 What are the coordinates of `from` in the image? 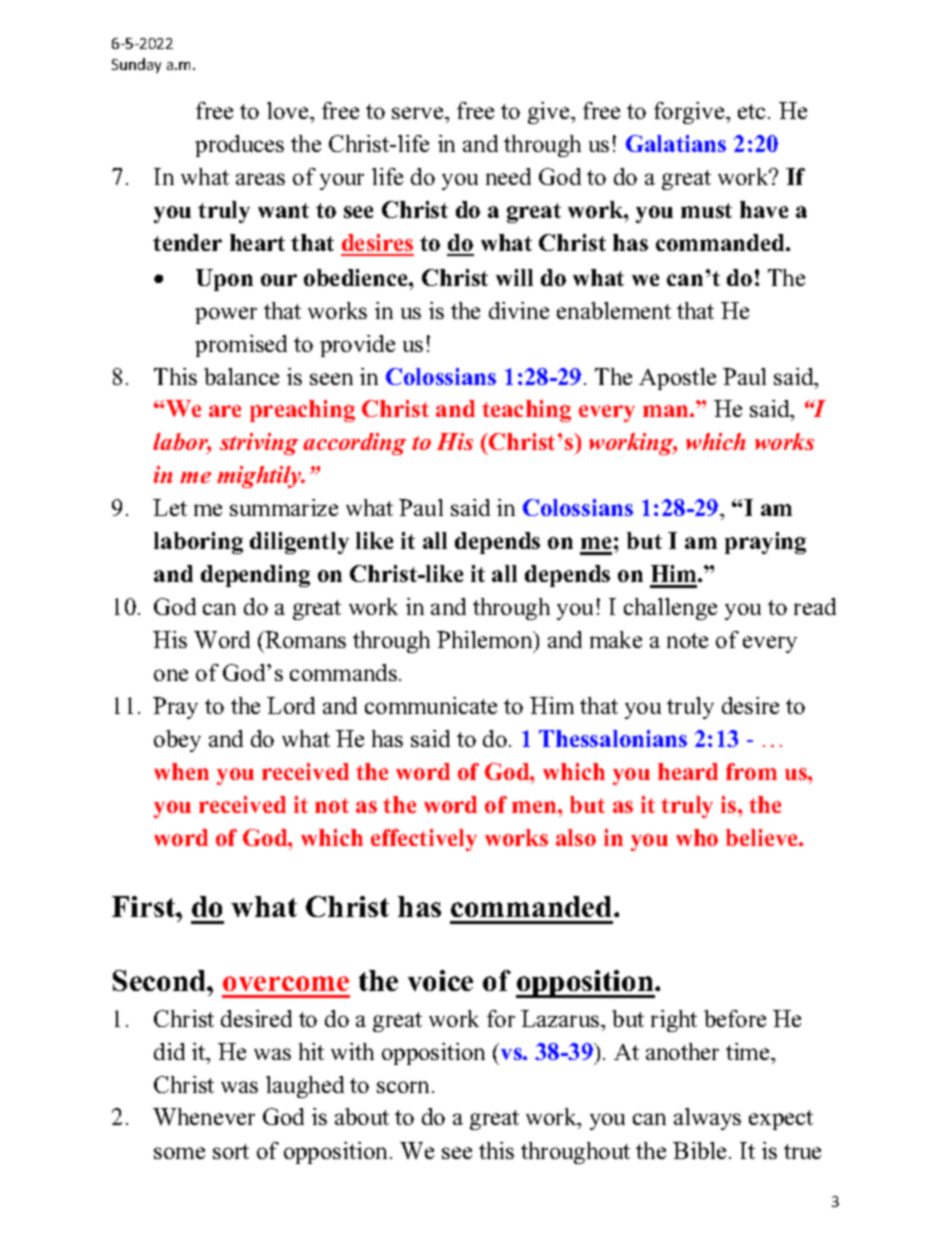 It's located at (751, 771).
